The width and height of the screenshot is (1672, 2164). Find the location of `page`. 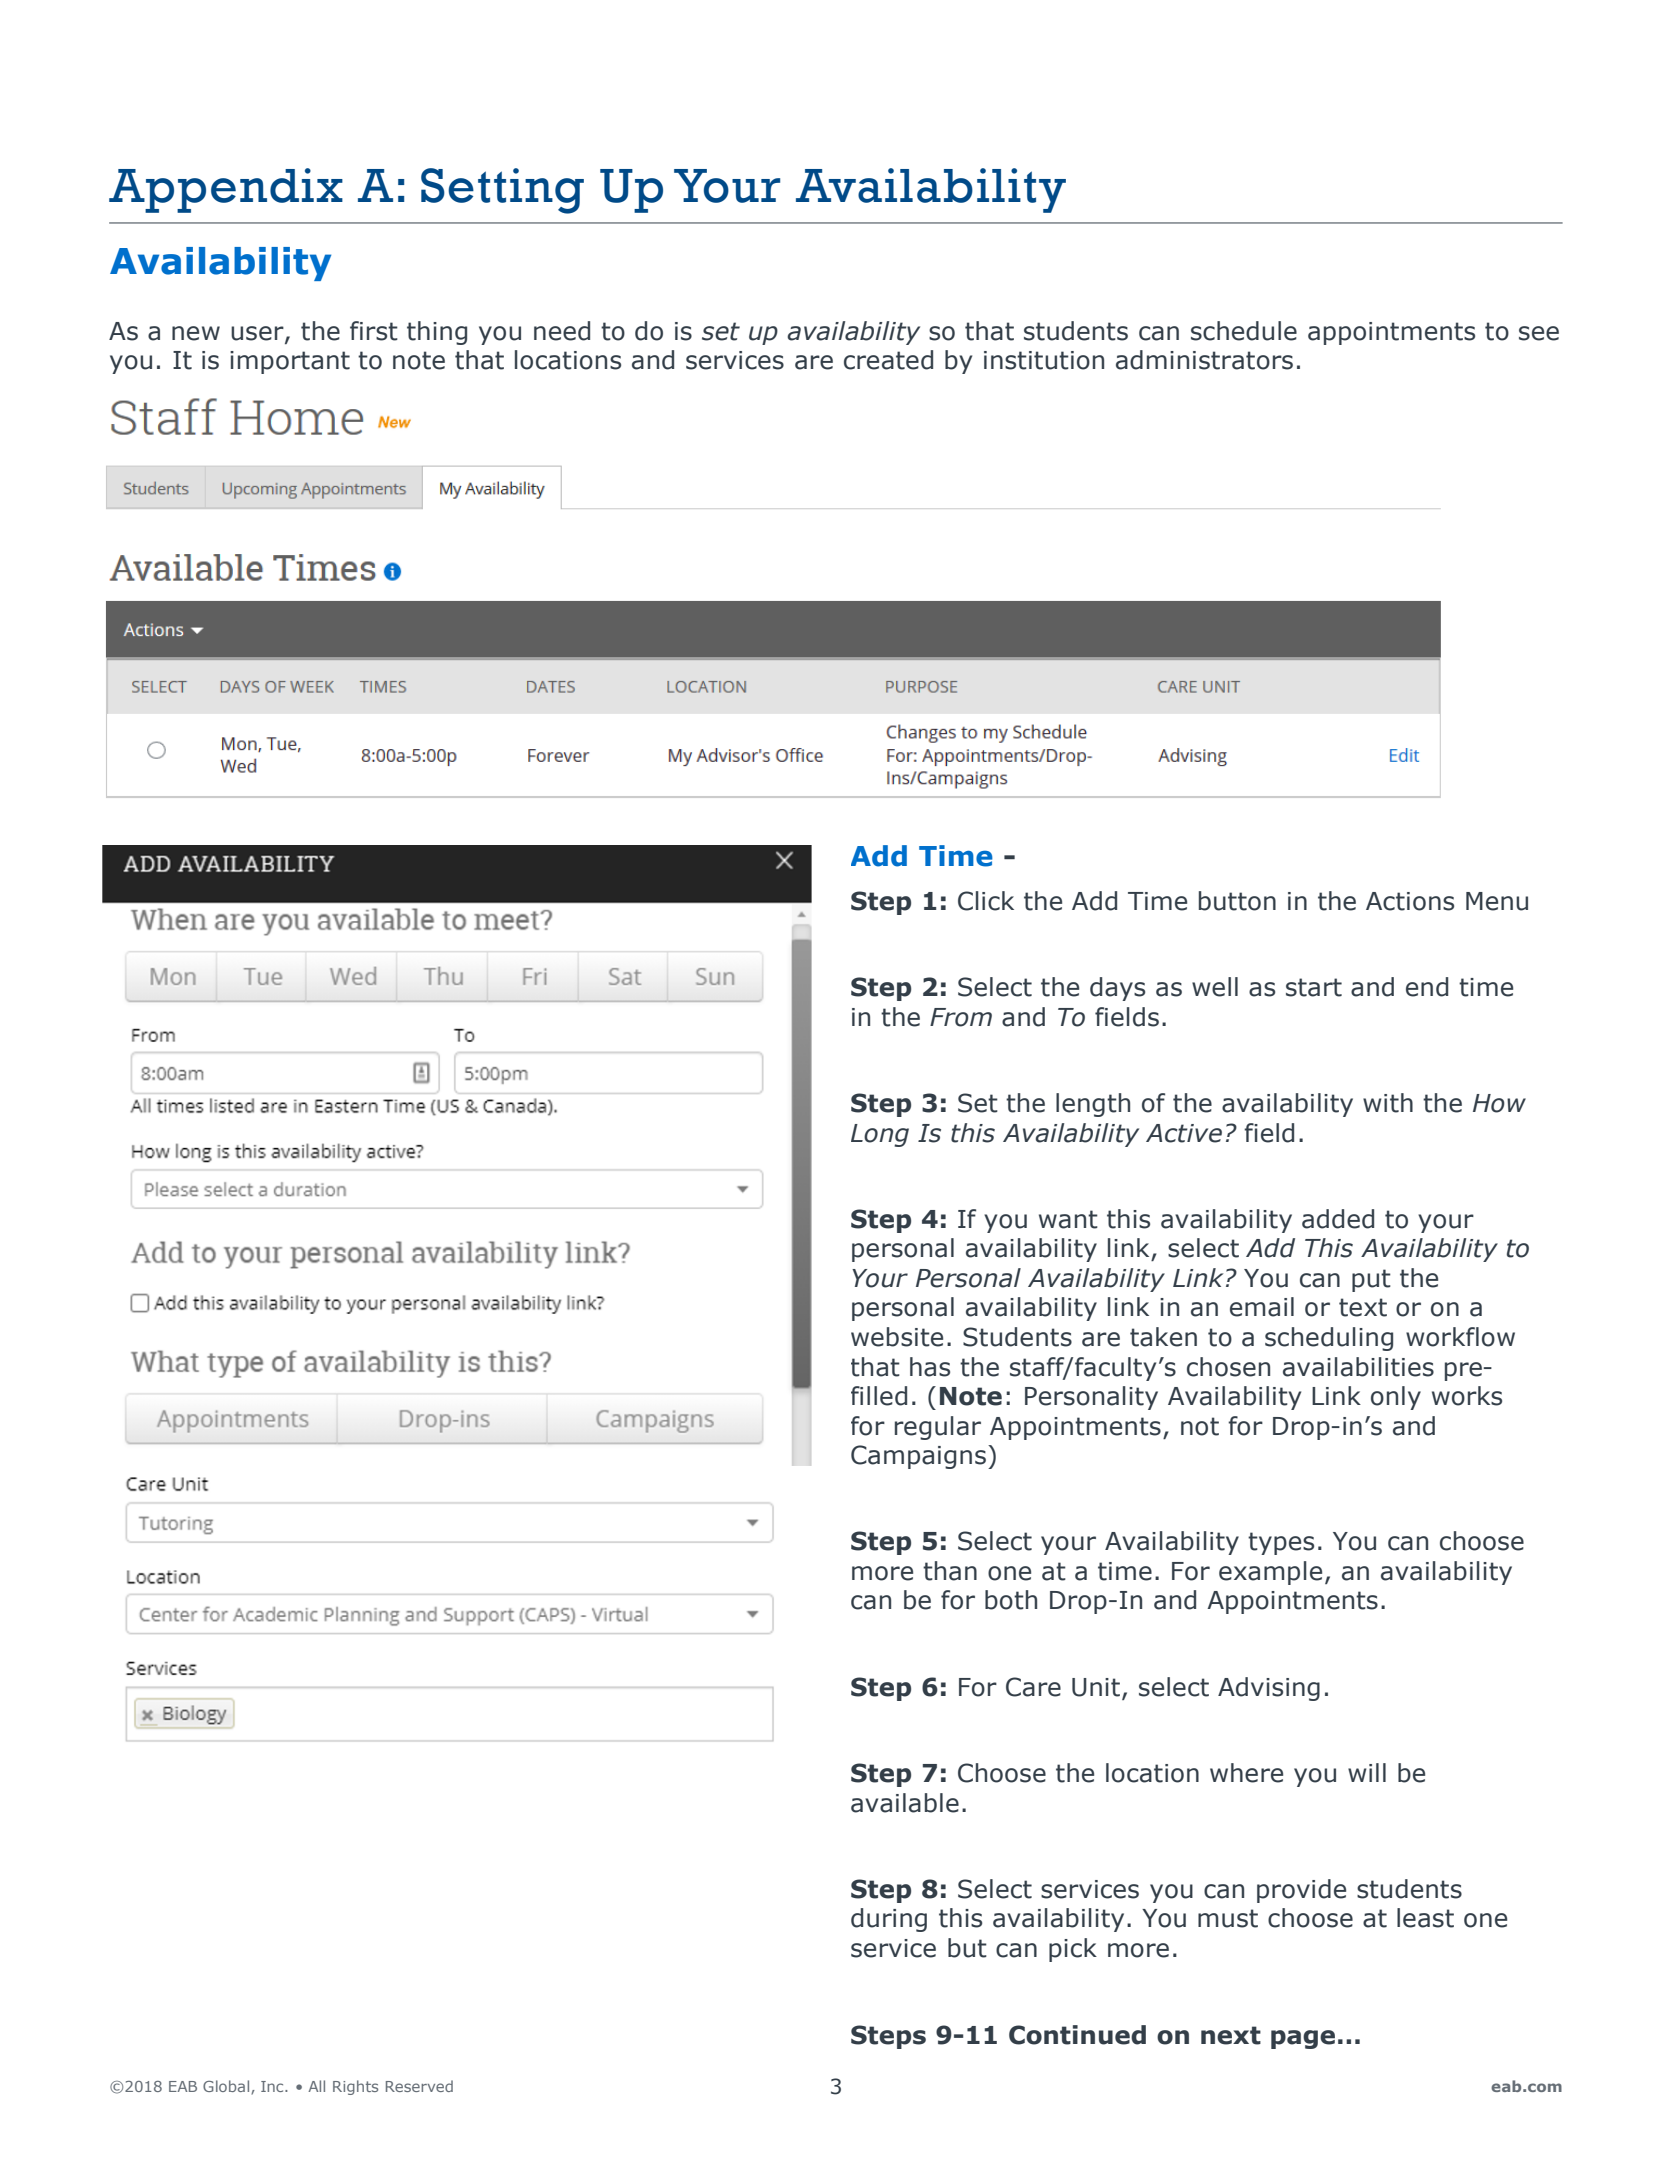

page is located at coordinates (1303, 2039).
